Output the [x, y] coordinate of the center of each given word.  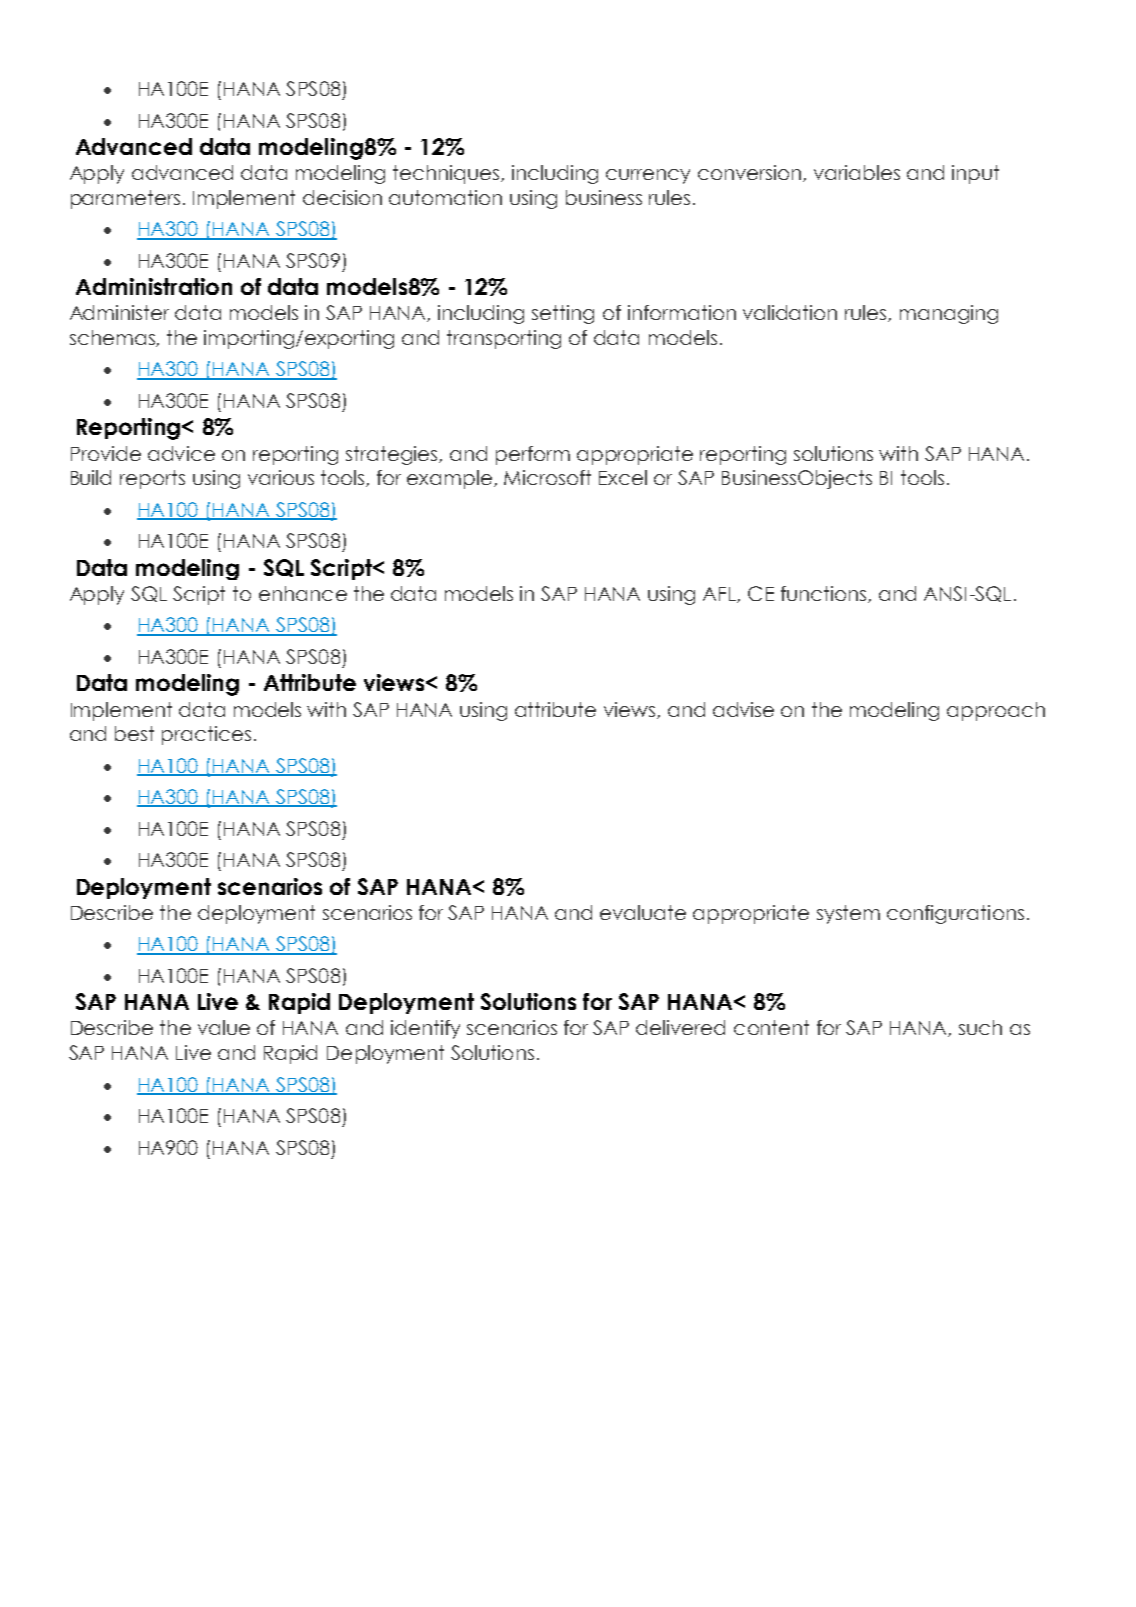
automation [445, 197]
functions [825, 594]
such [980, 1027]
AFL [720, 595]
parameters [125, 199]
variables [857, 172]
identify [425, 1029]
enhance [303, 593]
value [224, 1027]
